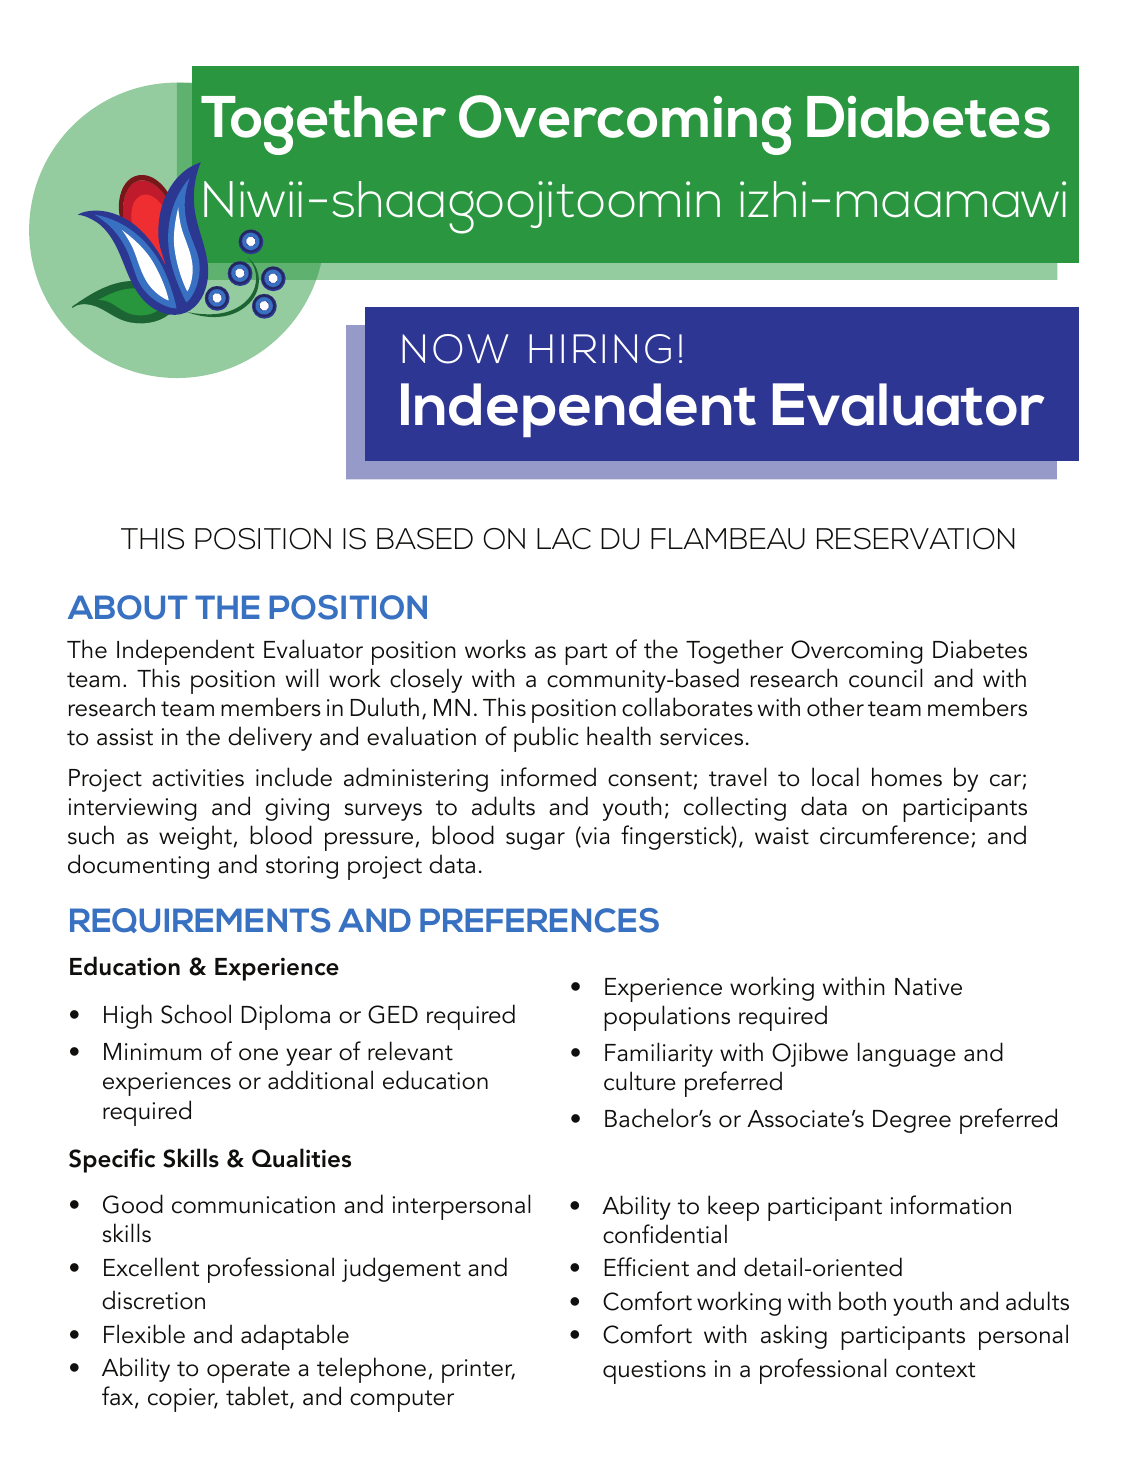  Describe the element at coordinates (455, 349) in the screenshot. I see `NOW` at that location.
